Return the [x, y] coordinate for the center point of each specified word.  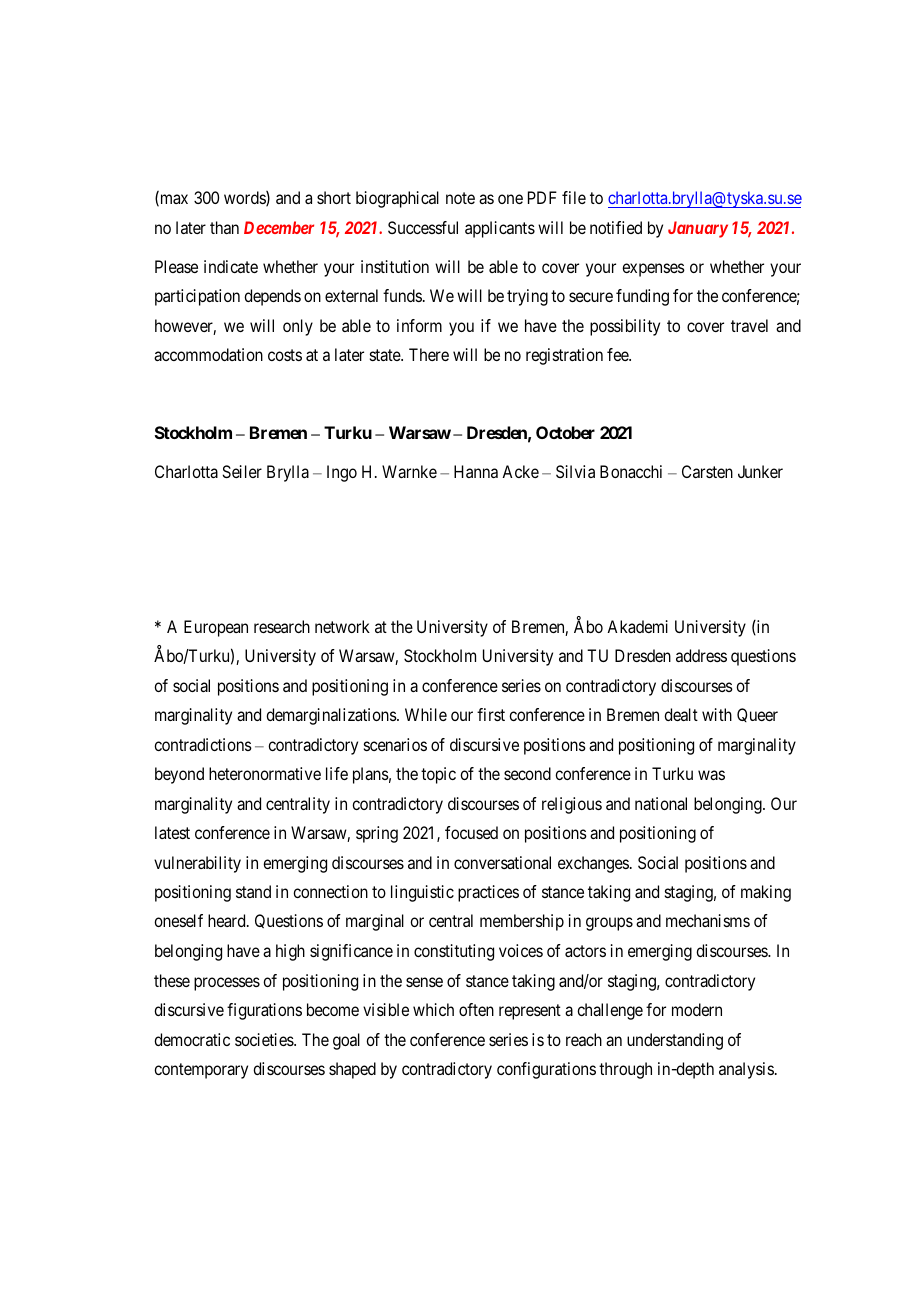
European [216, 628]
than [224, 227]
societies [265, 1039]
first [491, 714]
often [476, 1009]
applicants [500, 229]
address [701, 655]
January [698, 229]
